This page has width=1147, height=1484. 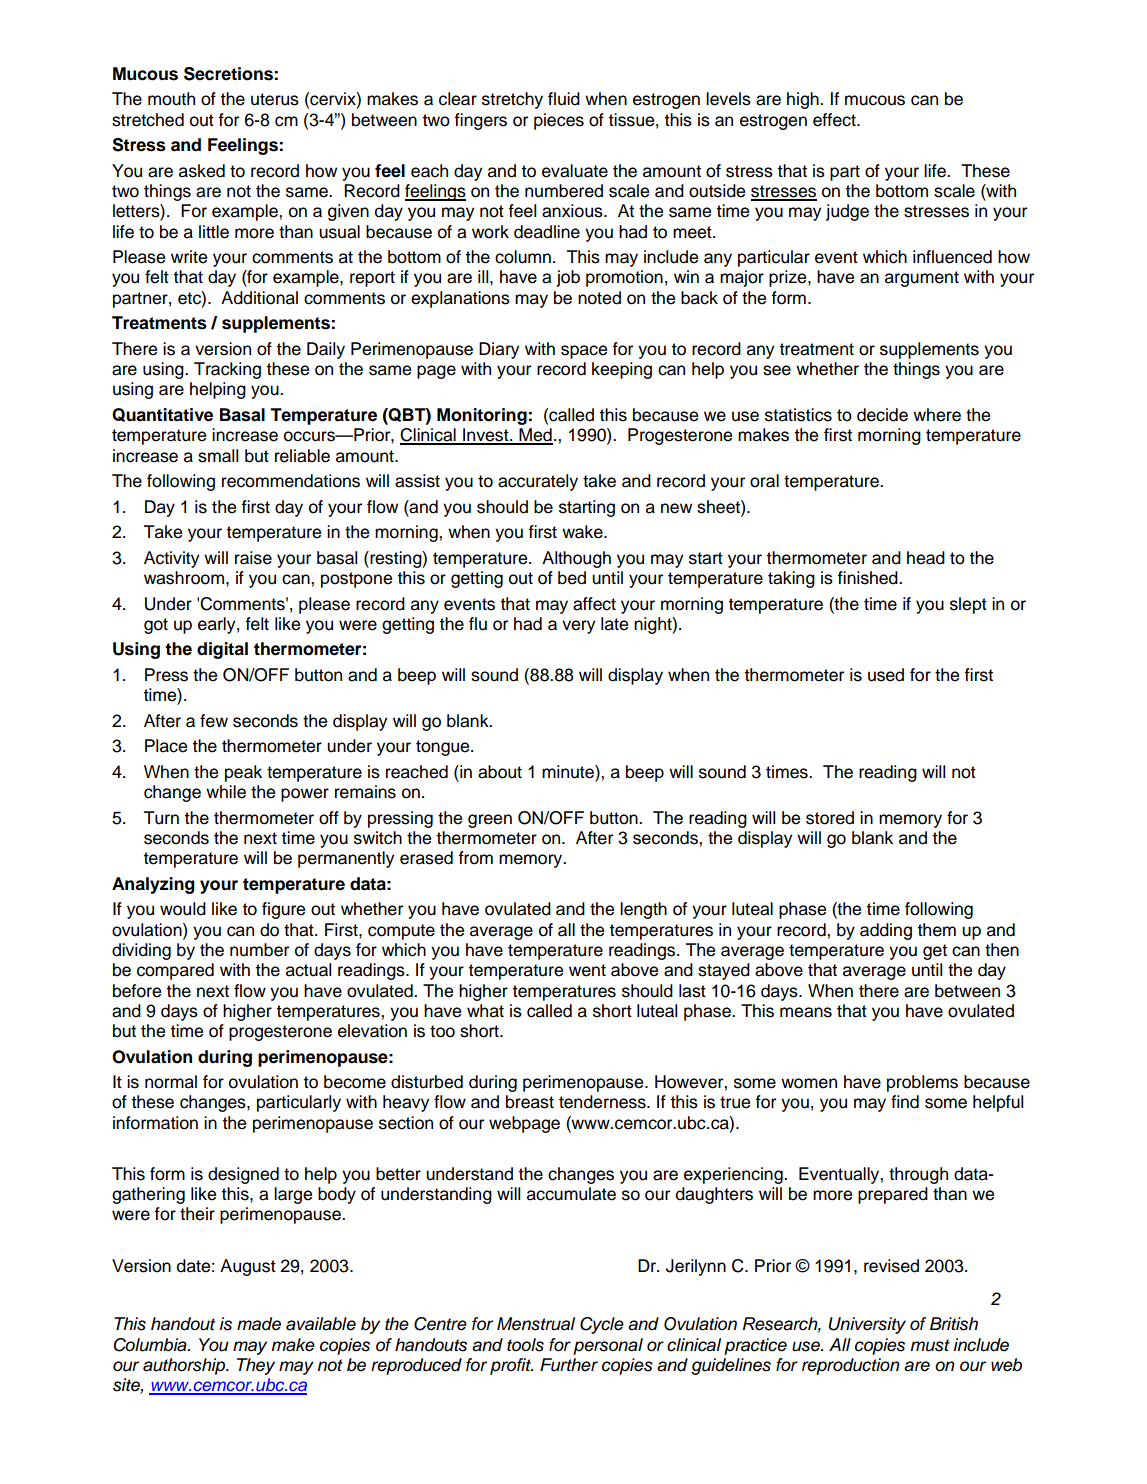 What do you see at coordinates (259, 1324) in the page?
I see `made` at bounding box center [259, 1324].
